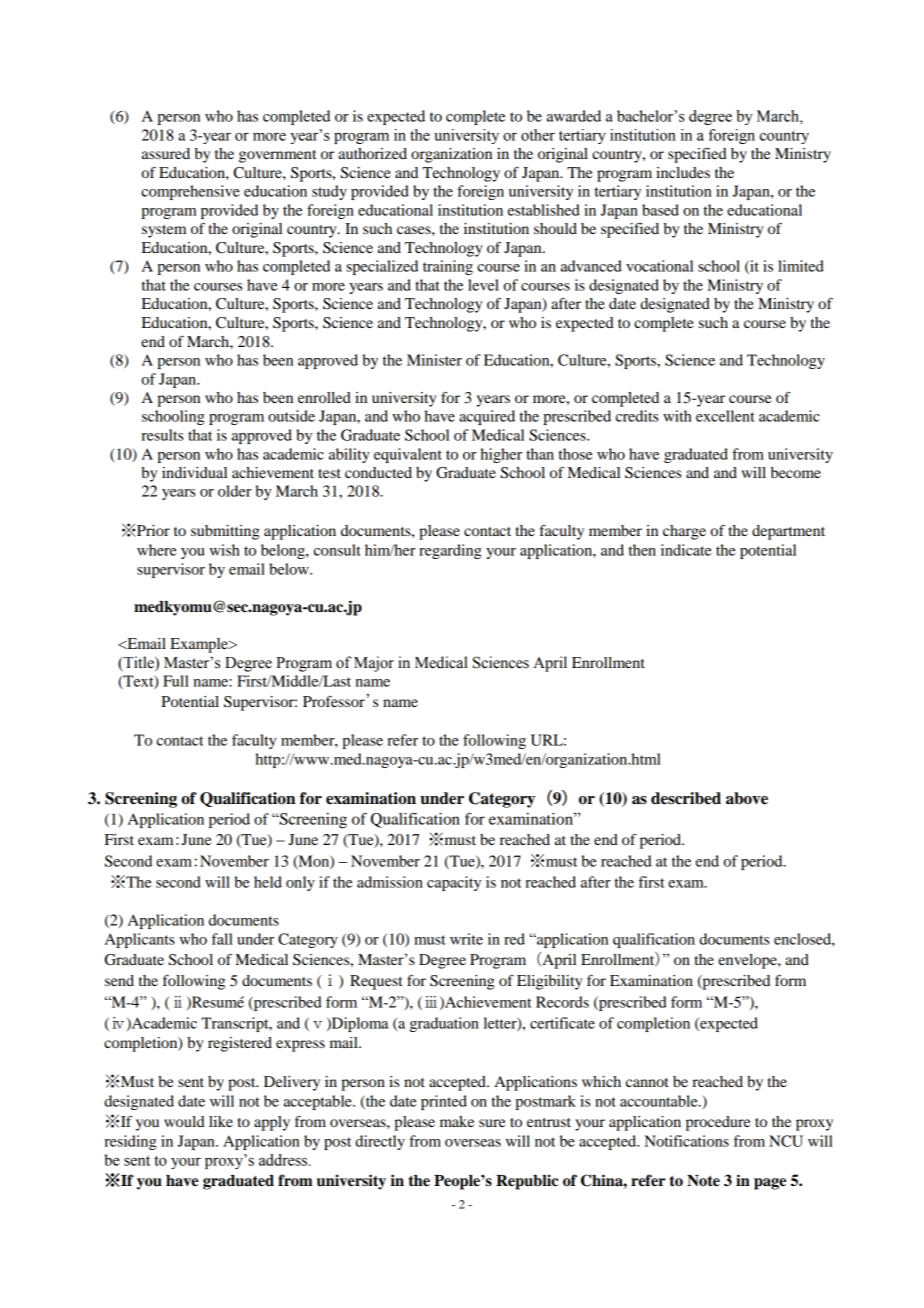  What do you see at coordinates (683, 172) in the document?
I see `includes` at bounding box center [683, 172].
